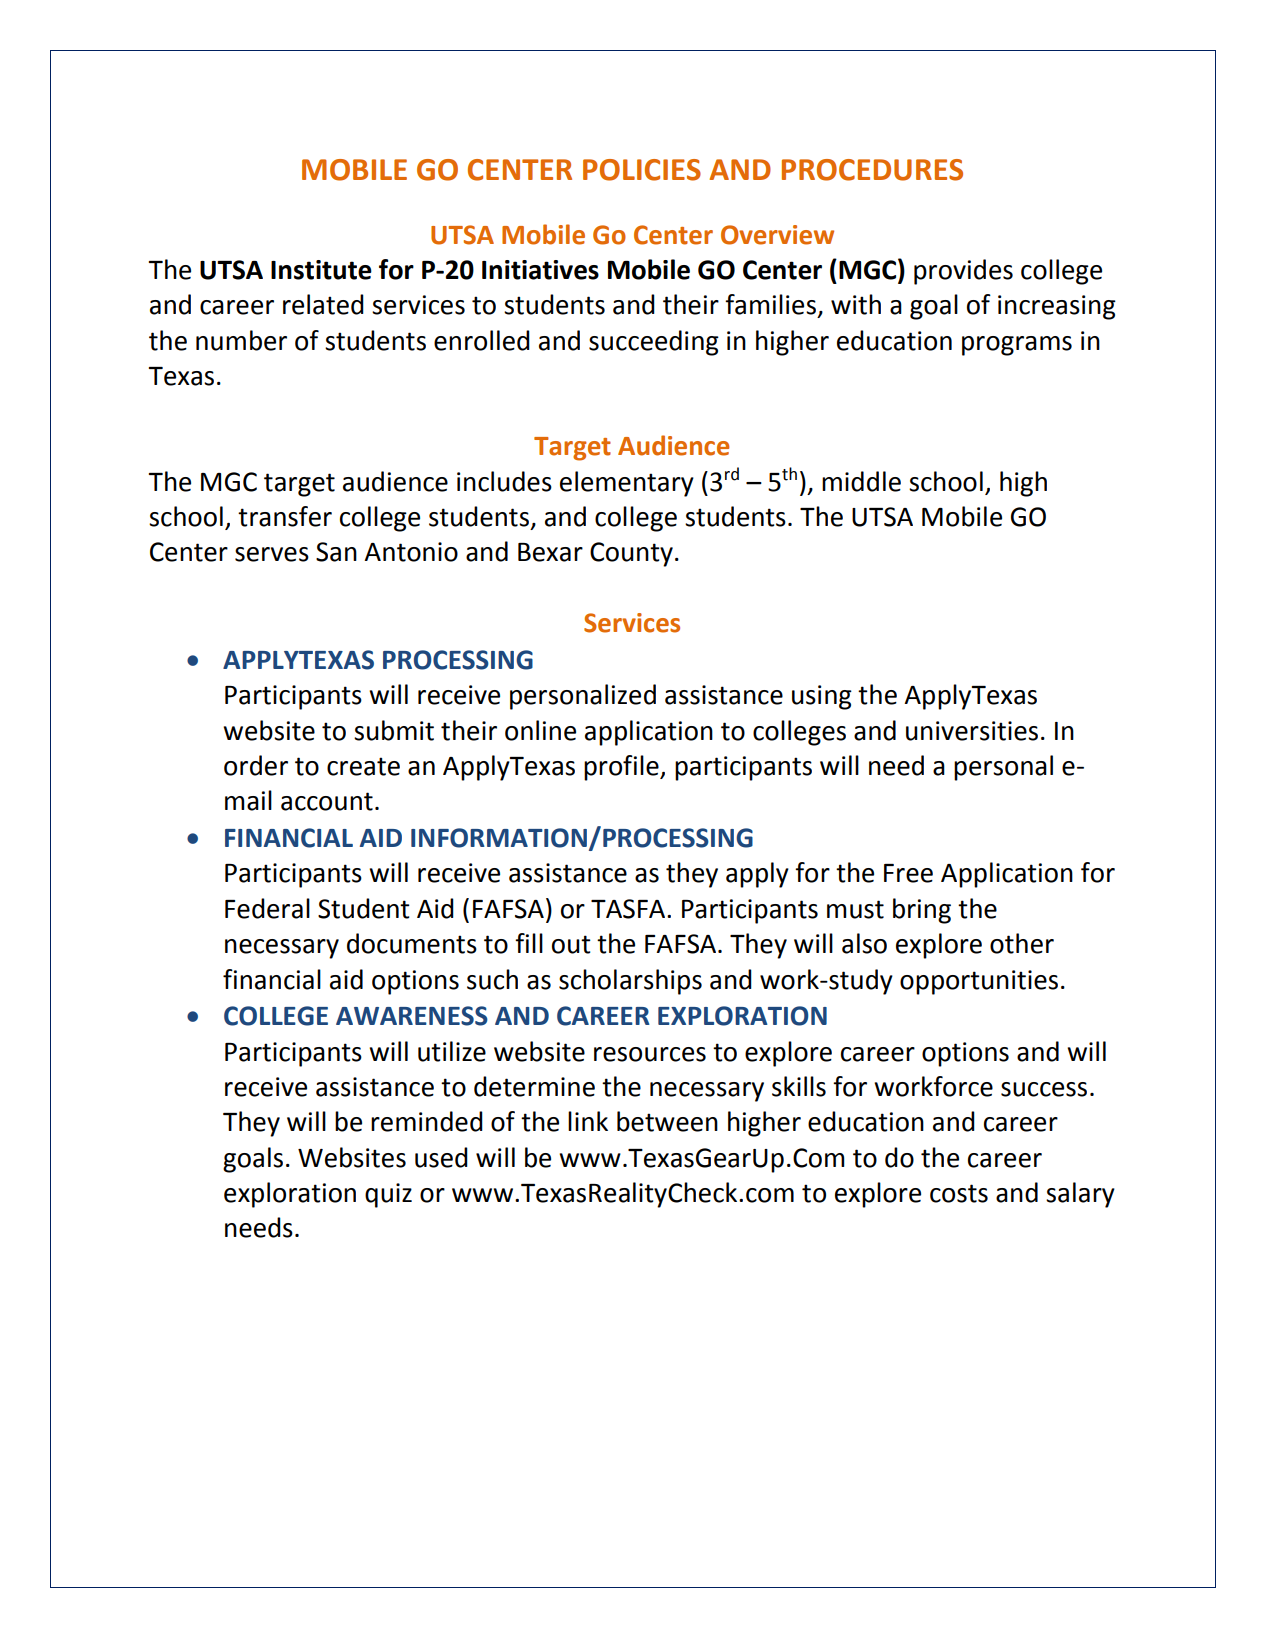  I want to click on costs, so click(959, 1193).
